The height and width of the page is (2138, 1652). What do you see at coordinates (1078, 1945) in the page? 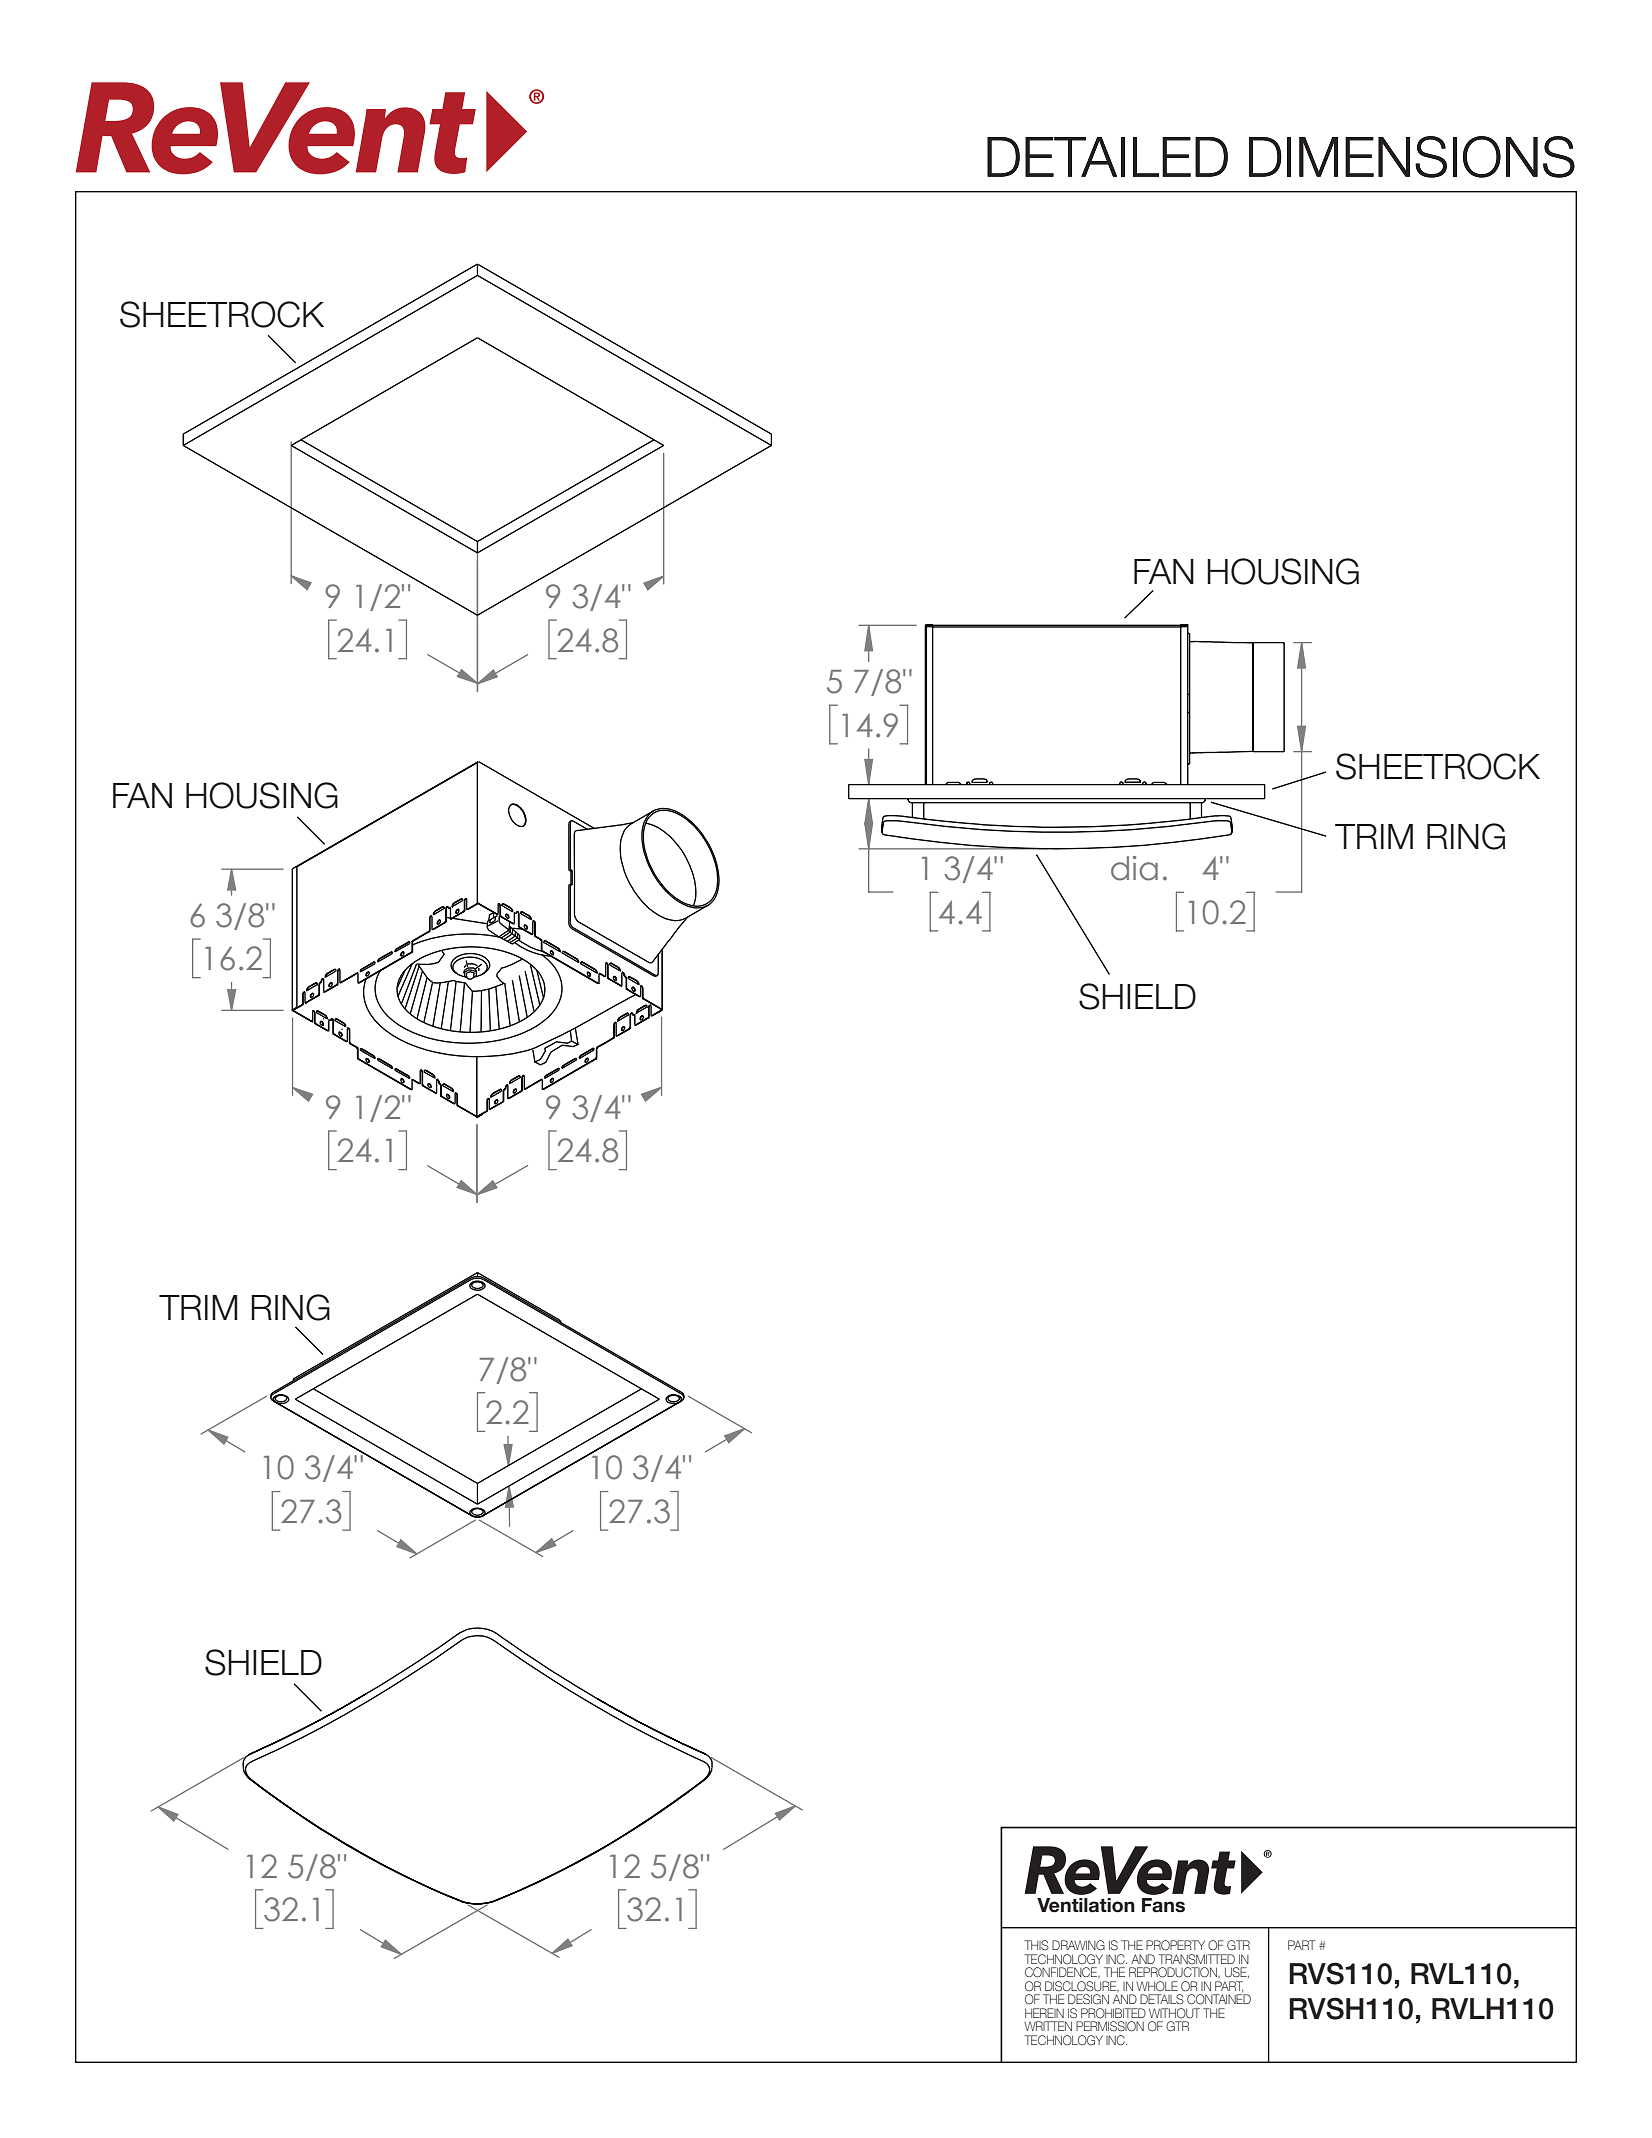
I see `DRAWING` at bounding box center [1078, 1945].
